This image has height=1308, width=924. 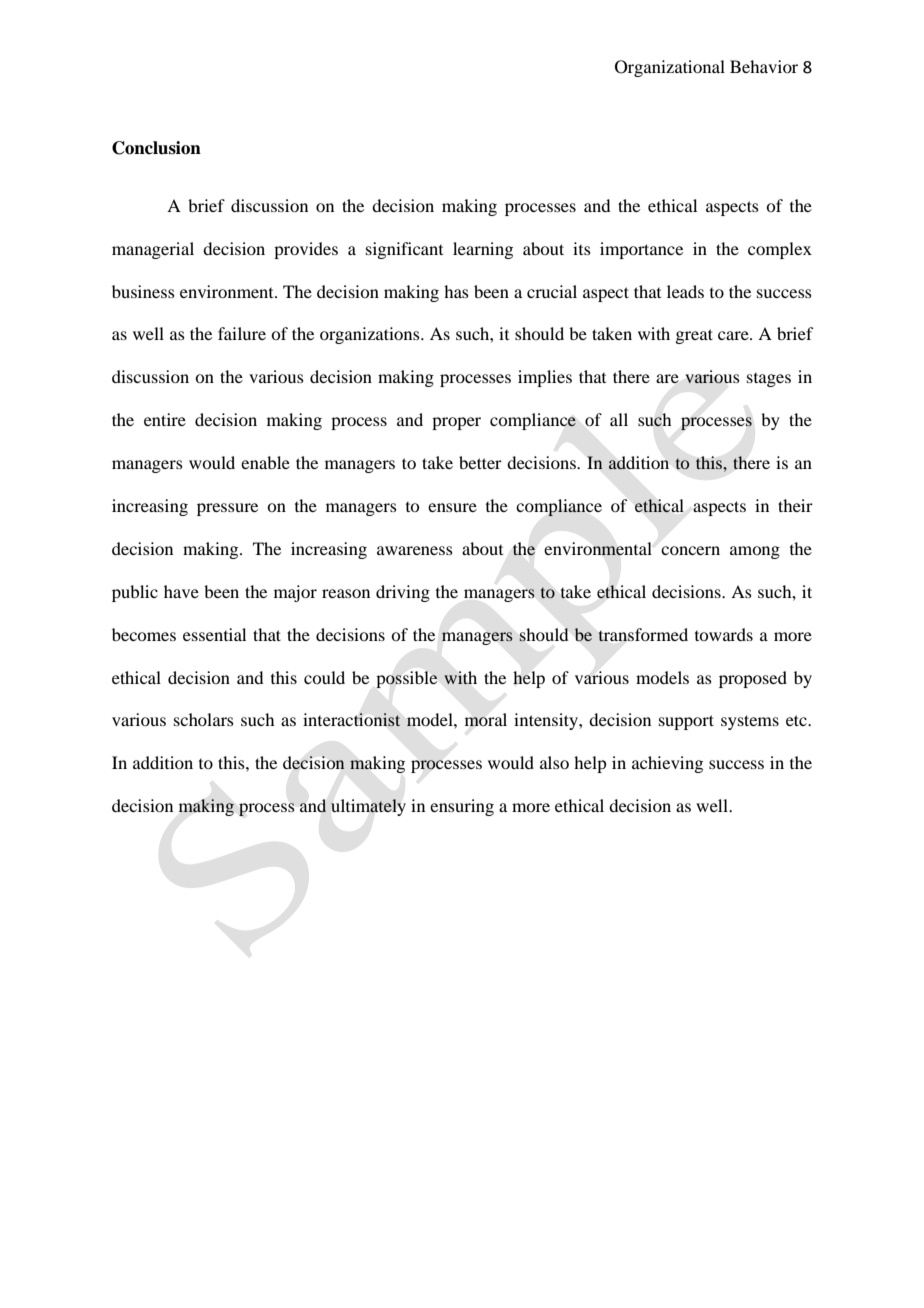 What do you see at coordinates (764, 66) in the image?
I see `Behavior` at bounding box center [764, 66].
